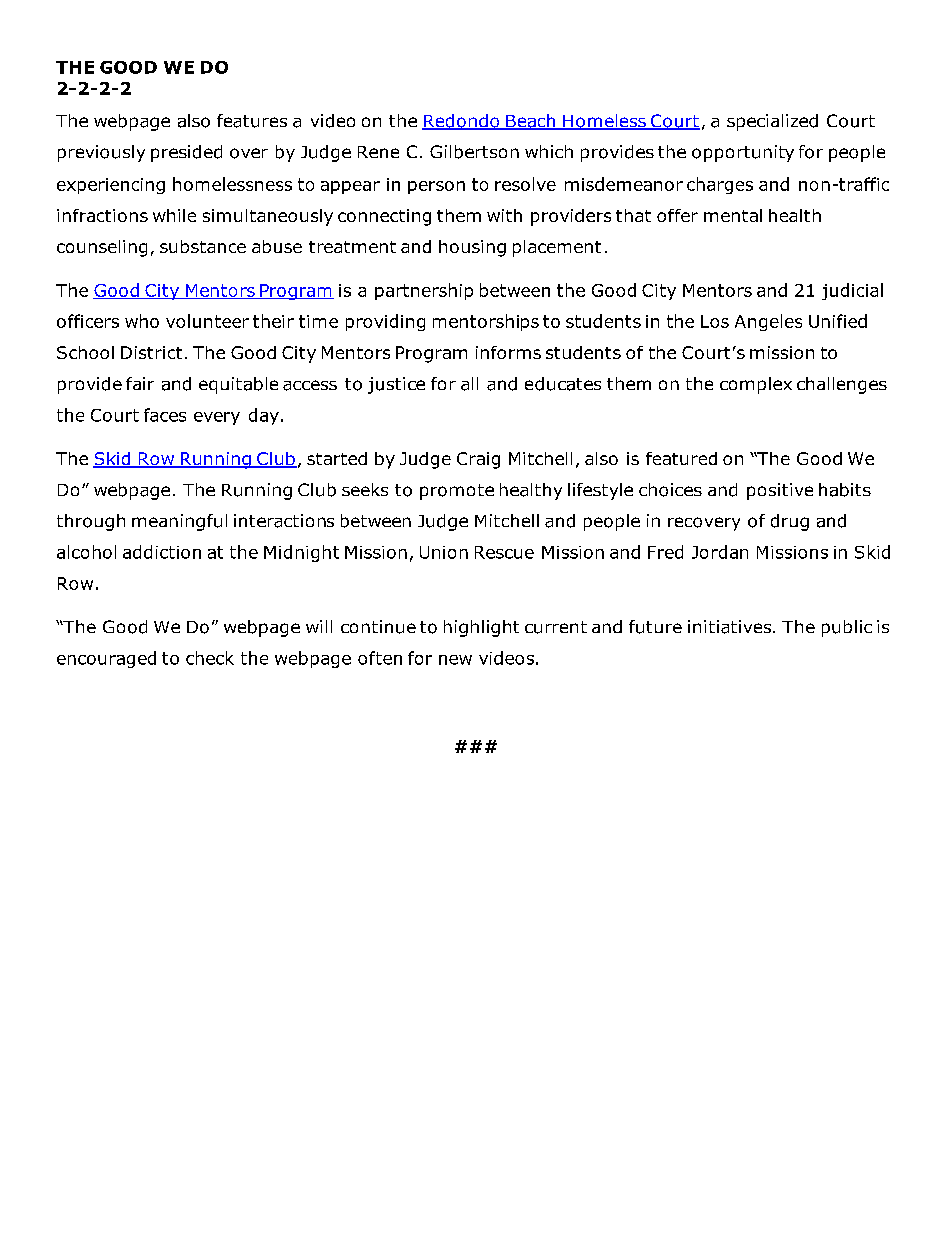 Image resolution: width=952 pixels, height=1233 pixels. What do you see at coordinates (186, 153) in the screenshot?
I see `presided` at bounding box center [186, 153].
